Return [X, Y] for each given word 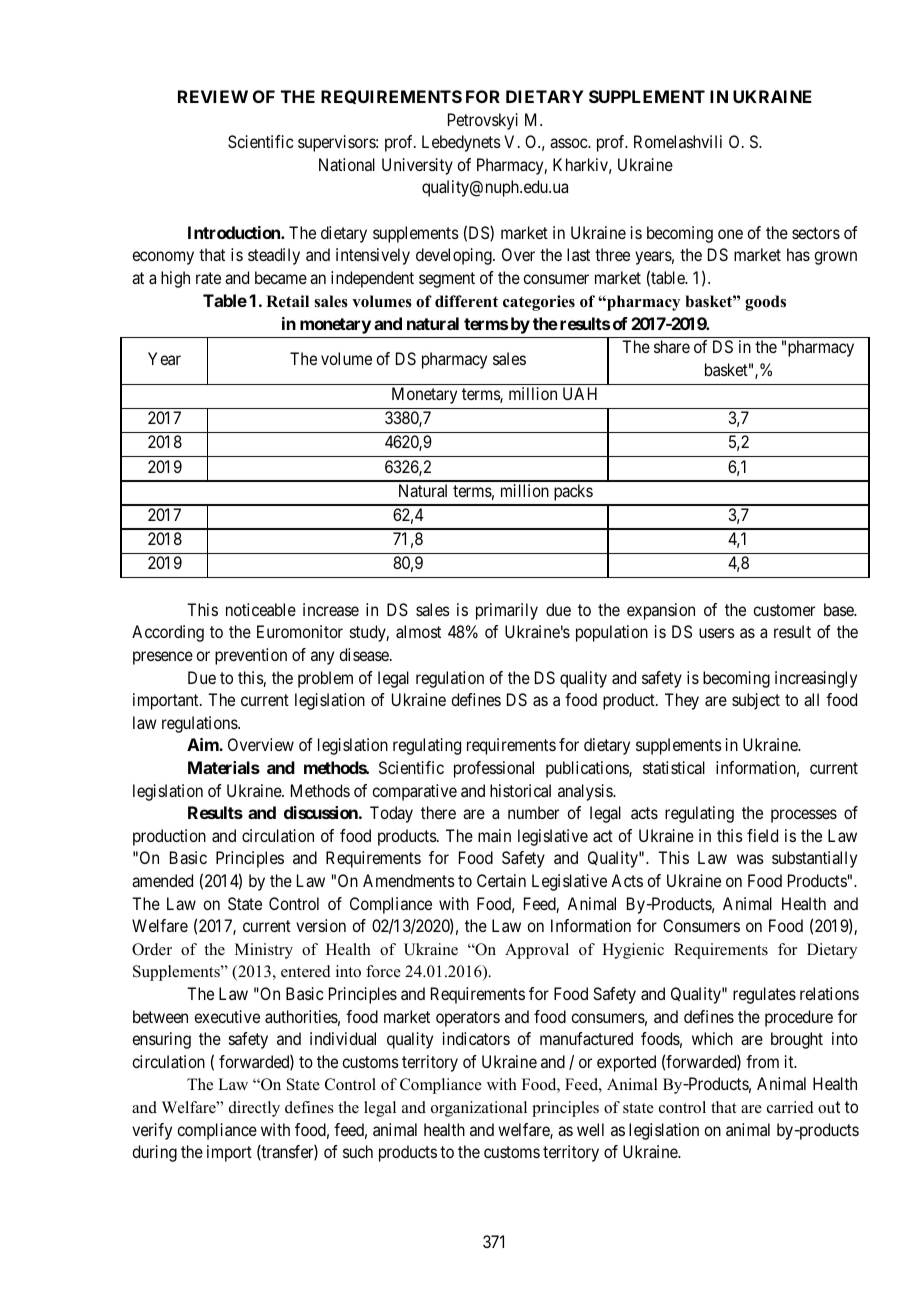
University [417, 166]
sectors [816, 233]
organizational [479, 1109]
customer [784, 610]
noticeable [261, 609]
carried [790, 1107]
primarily [507, 611]
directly [254, 1109]
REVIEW [213, 96]
